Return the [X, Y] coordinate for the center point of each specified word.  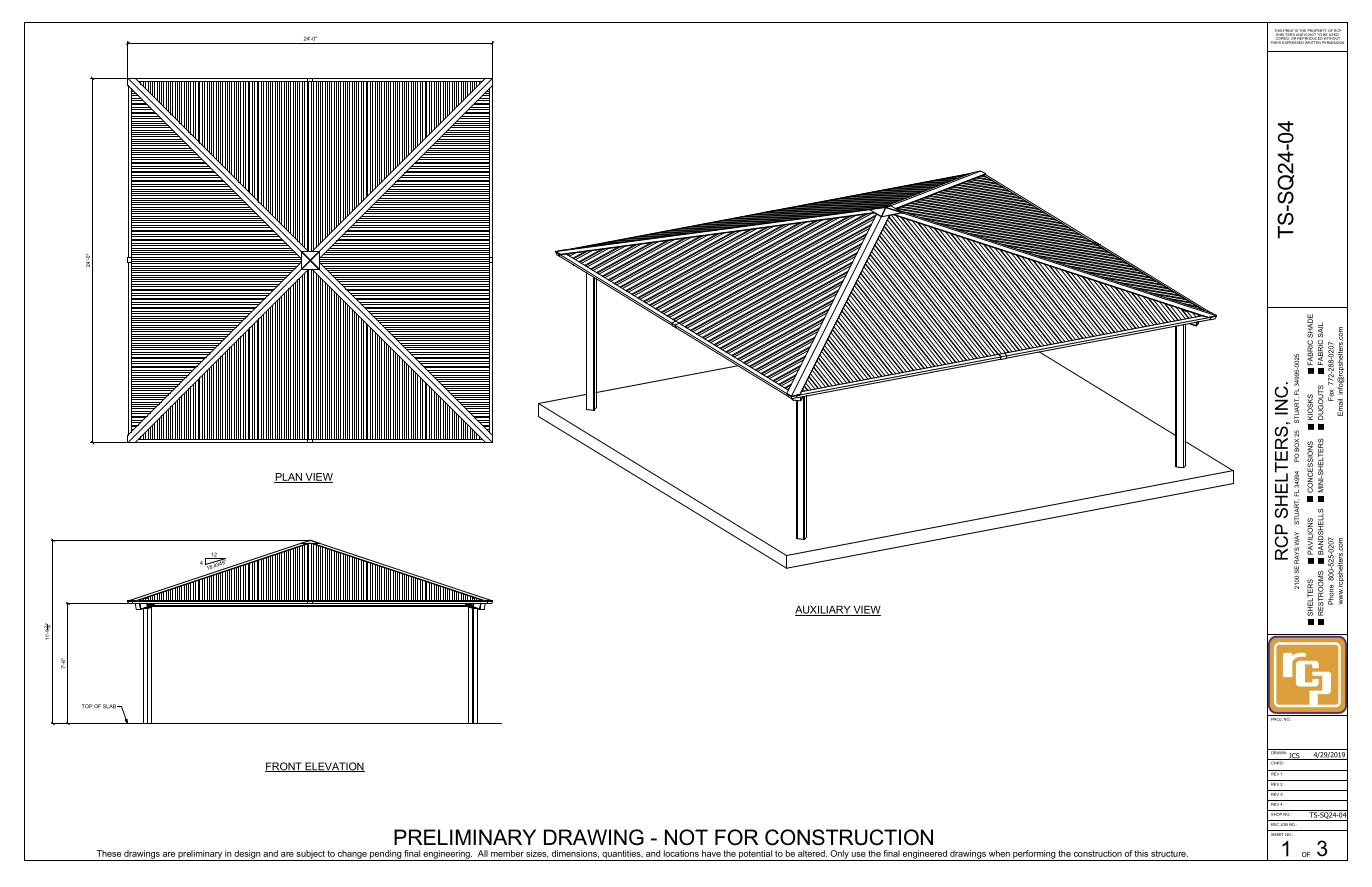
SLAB [111, 706]
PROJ [1276, 718]
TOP [87, 706]
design [247, 855]
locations [681, 853]
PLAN [289, 478]
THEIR [1276, 41]
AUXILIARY [824, 611]
